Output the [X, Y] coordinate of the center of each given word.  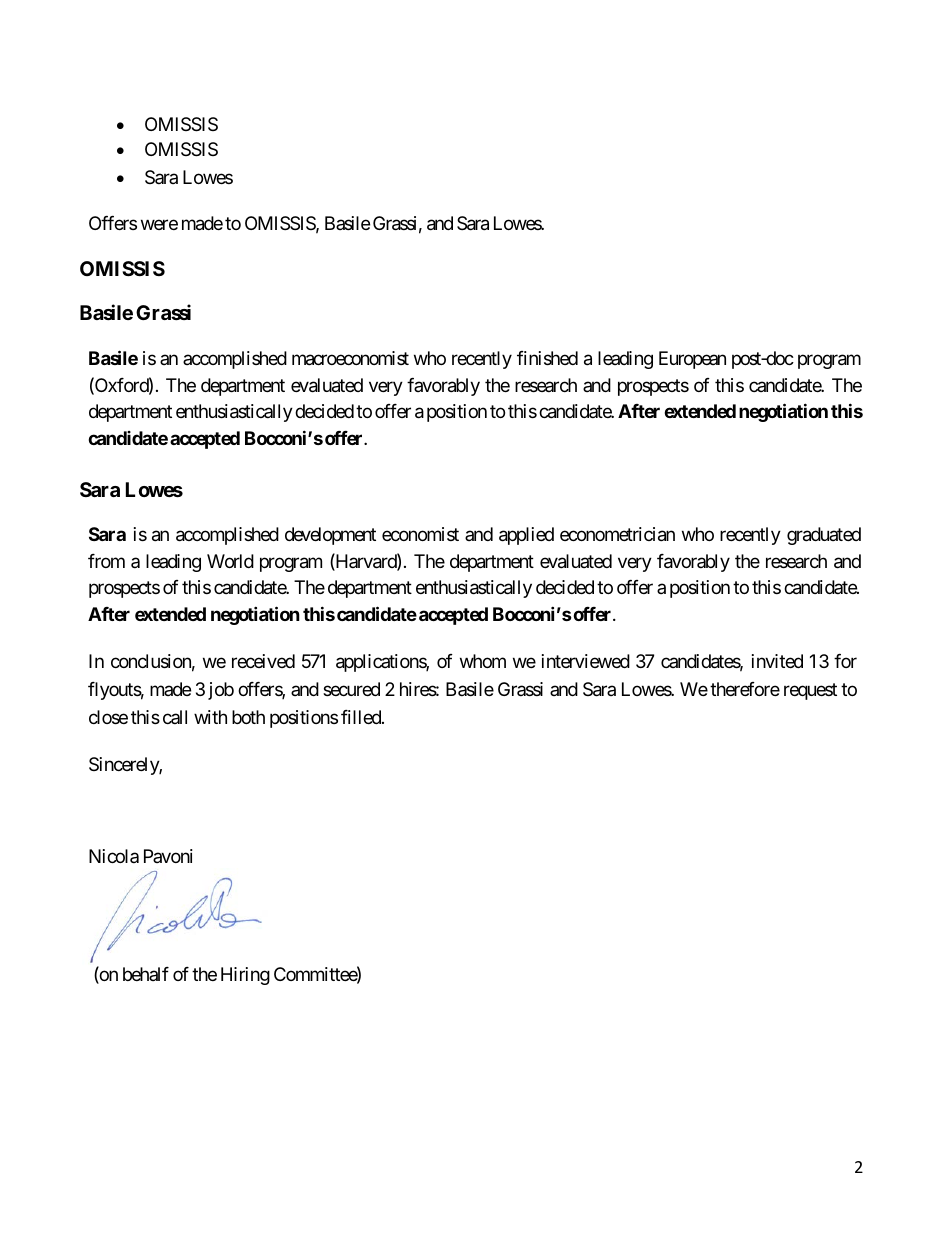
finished [547, 358]
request [810, 691]
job [221, 691]
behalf [146, 974]
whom [483, 661]
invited [777, 661]
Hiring [245, 976]
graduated [824, 536]
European [692, 360]
